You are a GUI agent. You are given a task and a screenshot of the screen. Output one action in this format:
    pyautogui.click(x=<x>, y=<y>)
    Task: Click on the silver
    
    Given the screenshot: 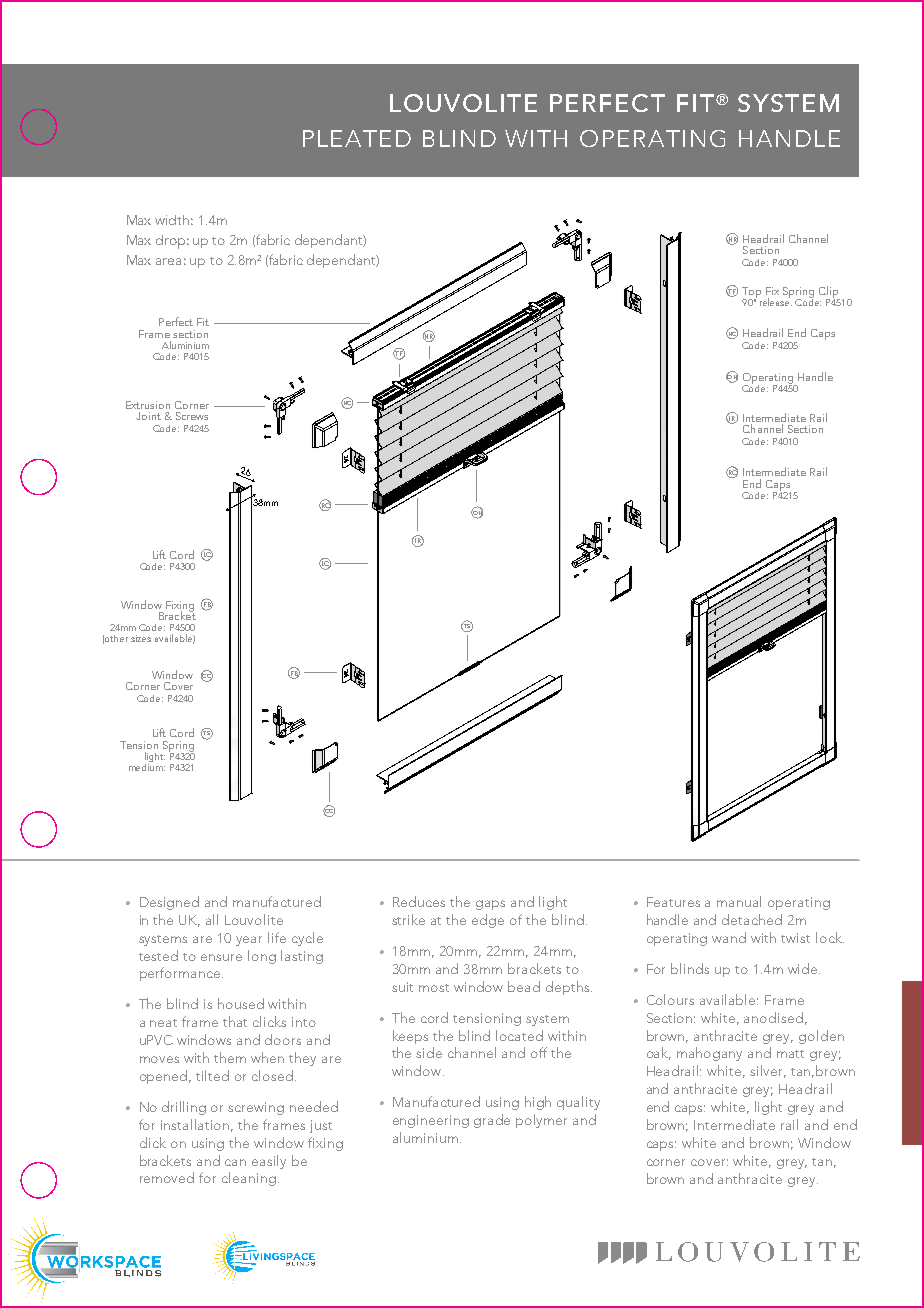 What is the action you would take?
    pyautogui.click(x=768, y=1071)
